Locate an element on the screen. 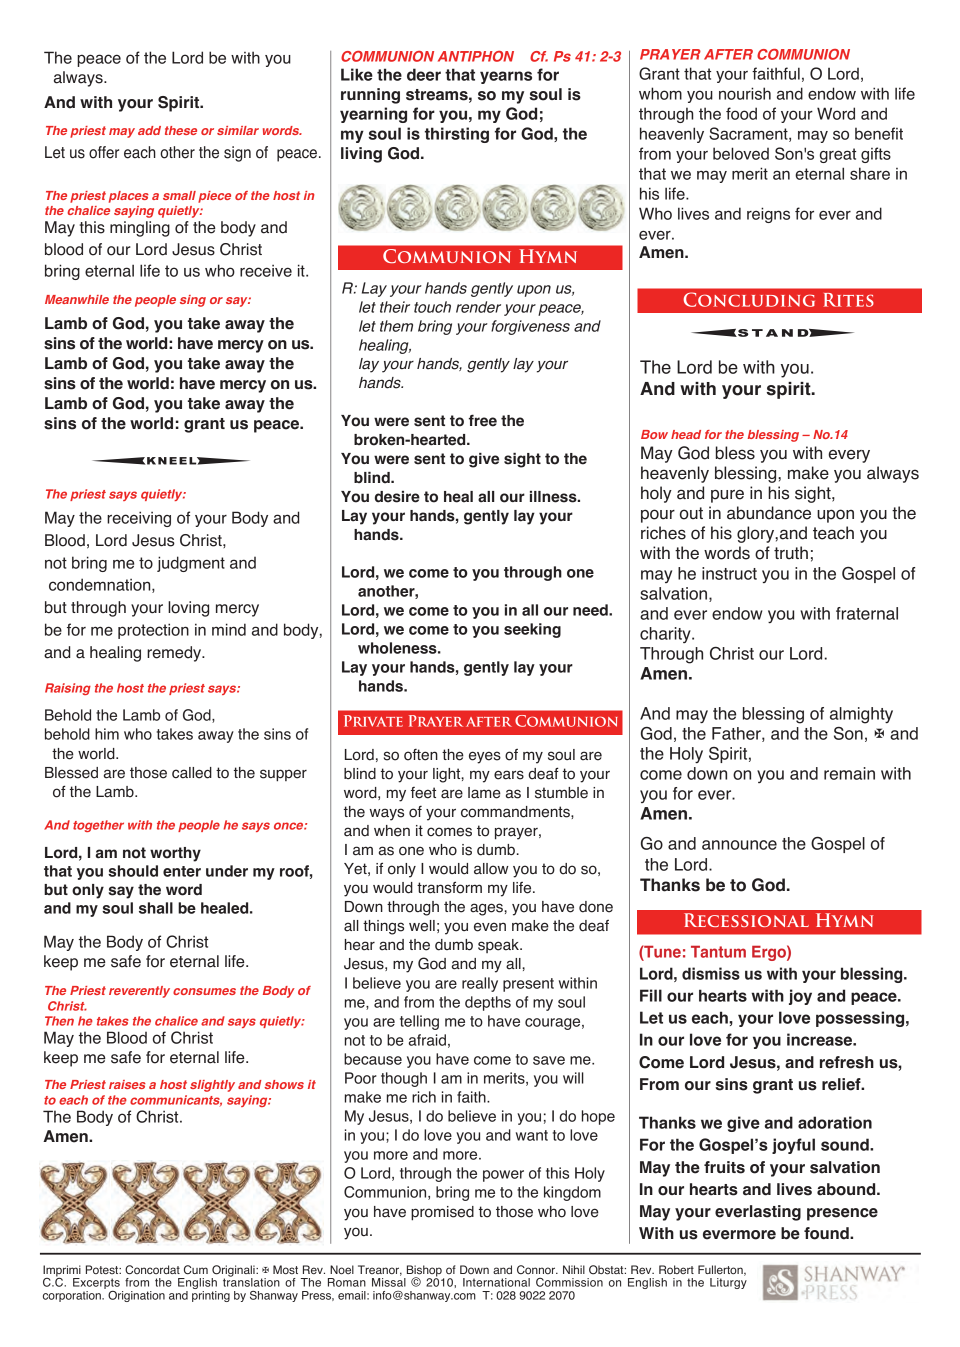 The height and width of the screenshot is (1347, 960). really is located at coordinates (480, 984).
